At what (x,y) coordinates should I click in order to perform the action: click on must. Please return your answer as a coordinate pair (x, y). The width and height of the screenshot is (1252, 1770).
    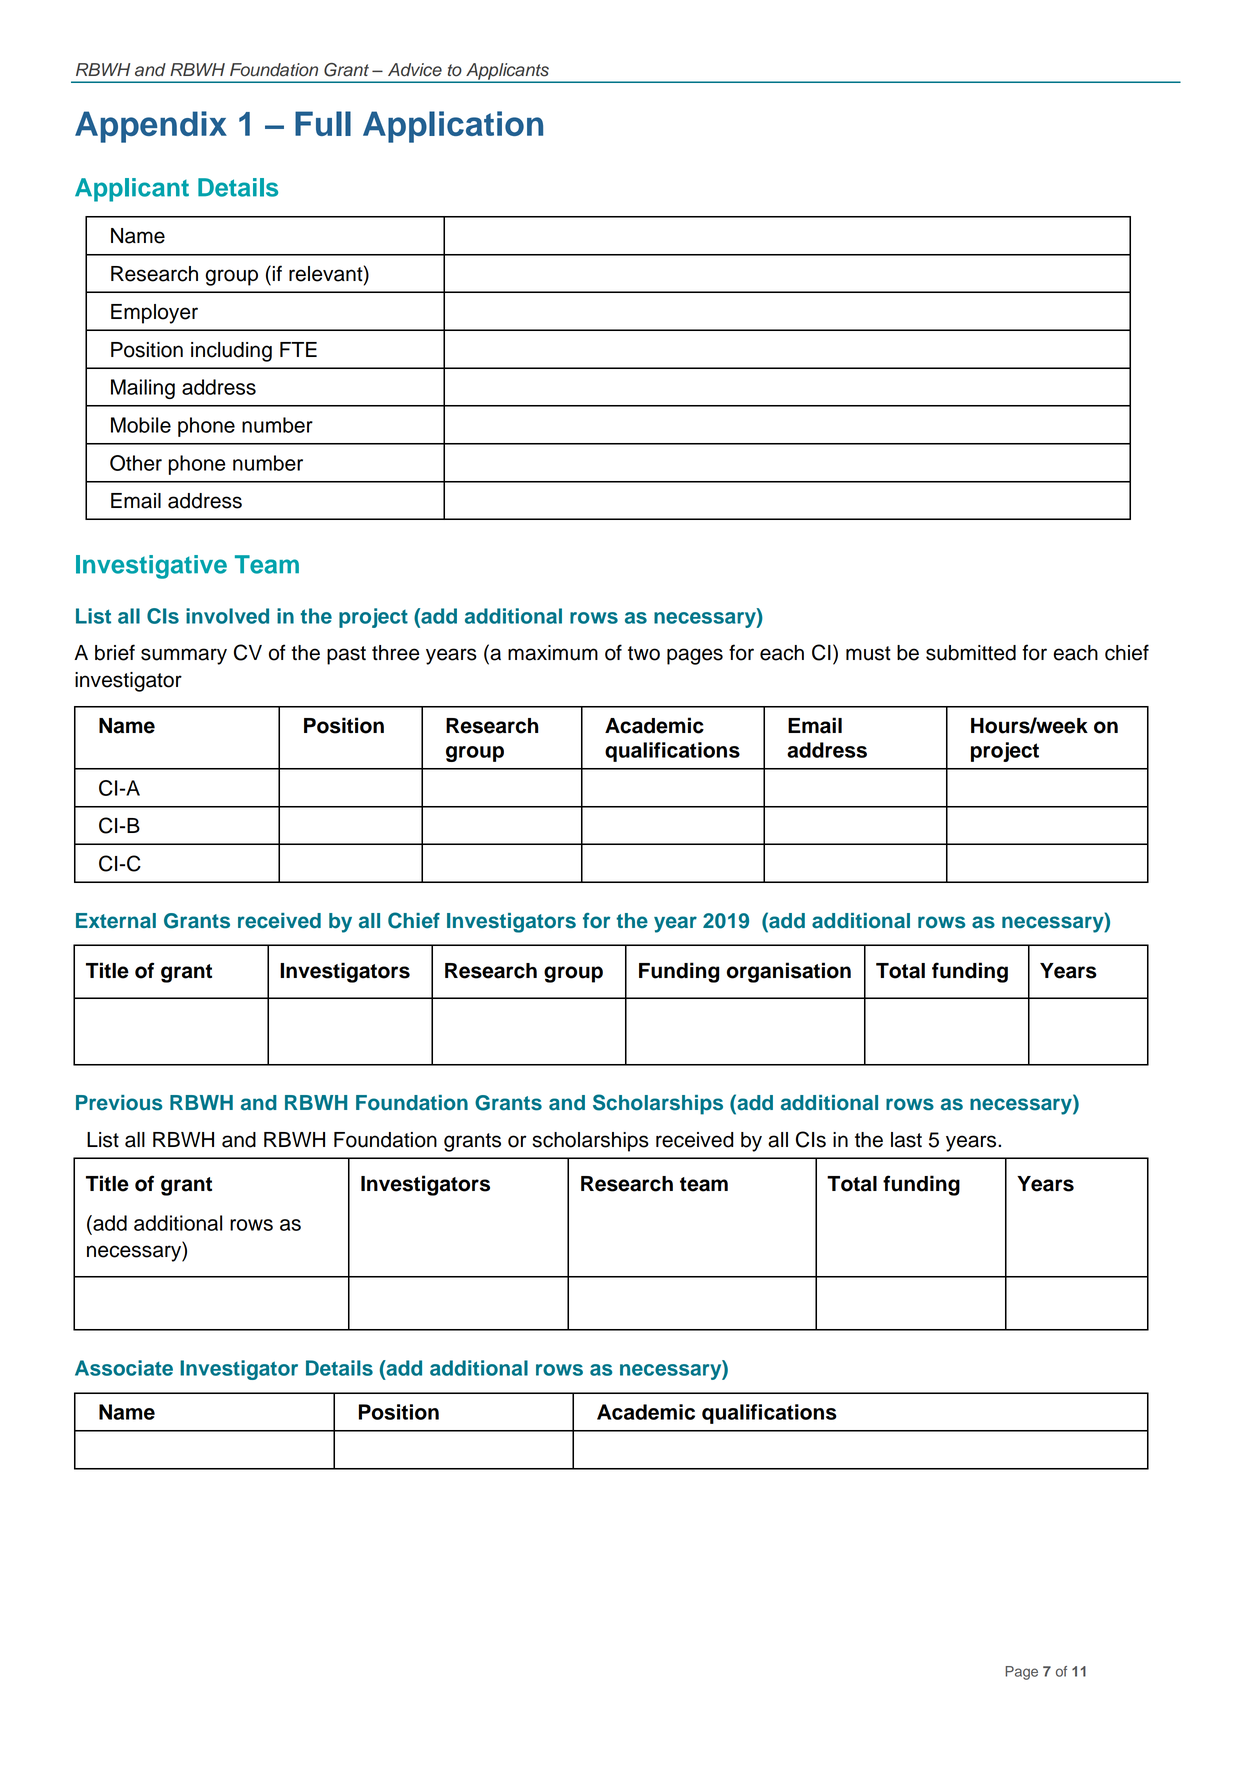
    Looking at the image, I should click on (868, 653).
